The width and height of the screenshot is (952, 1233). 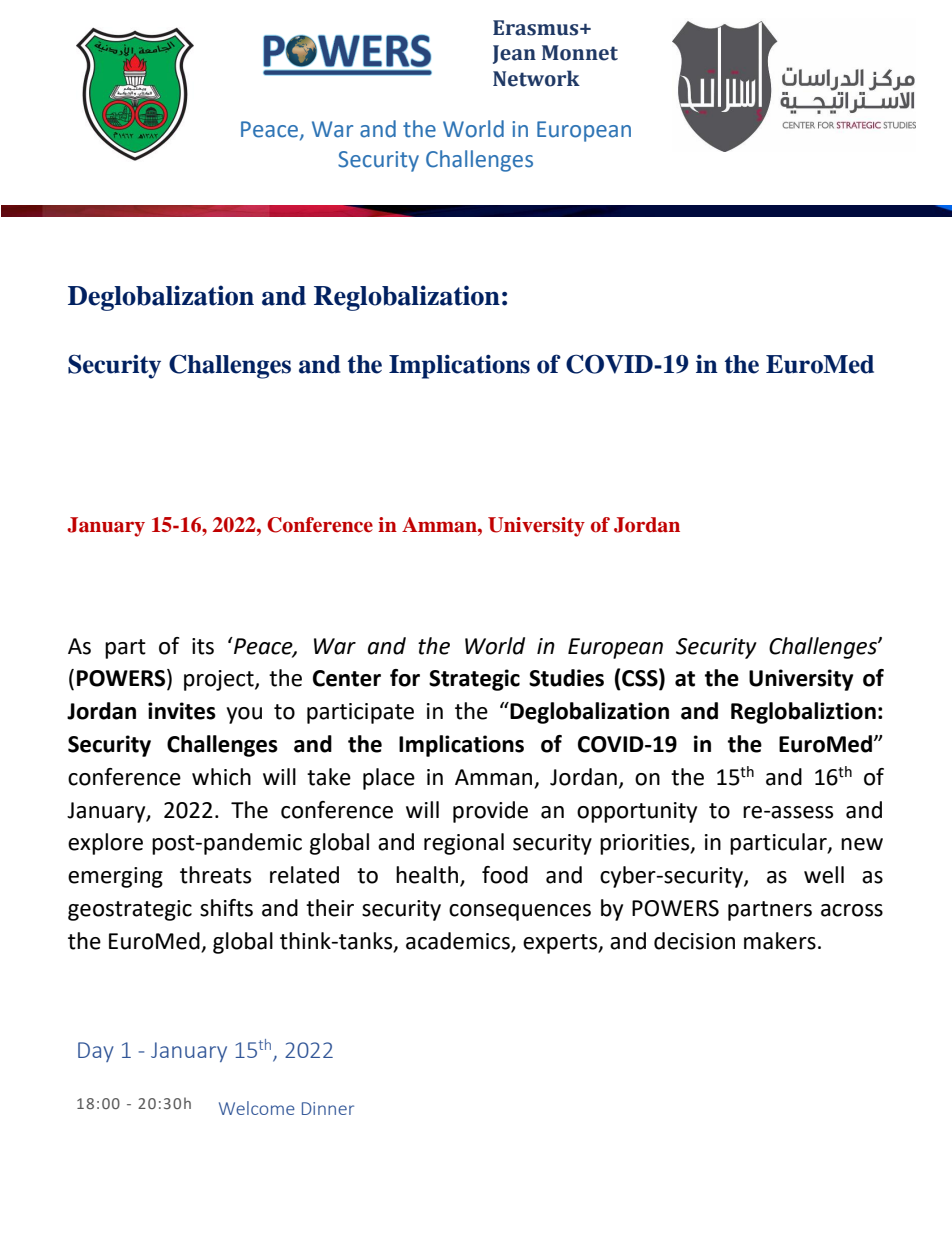 What do you see at coordinates (257, 1108) in the screenshot?
I see `Welcome` at bounding box center [257, 1108].
